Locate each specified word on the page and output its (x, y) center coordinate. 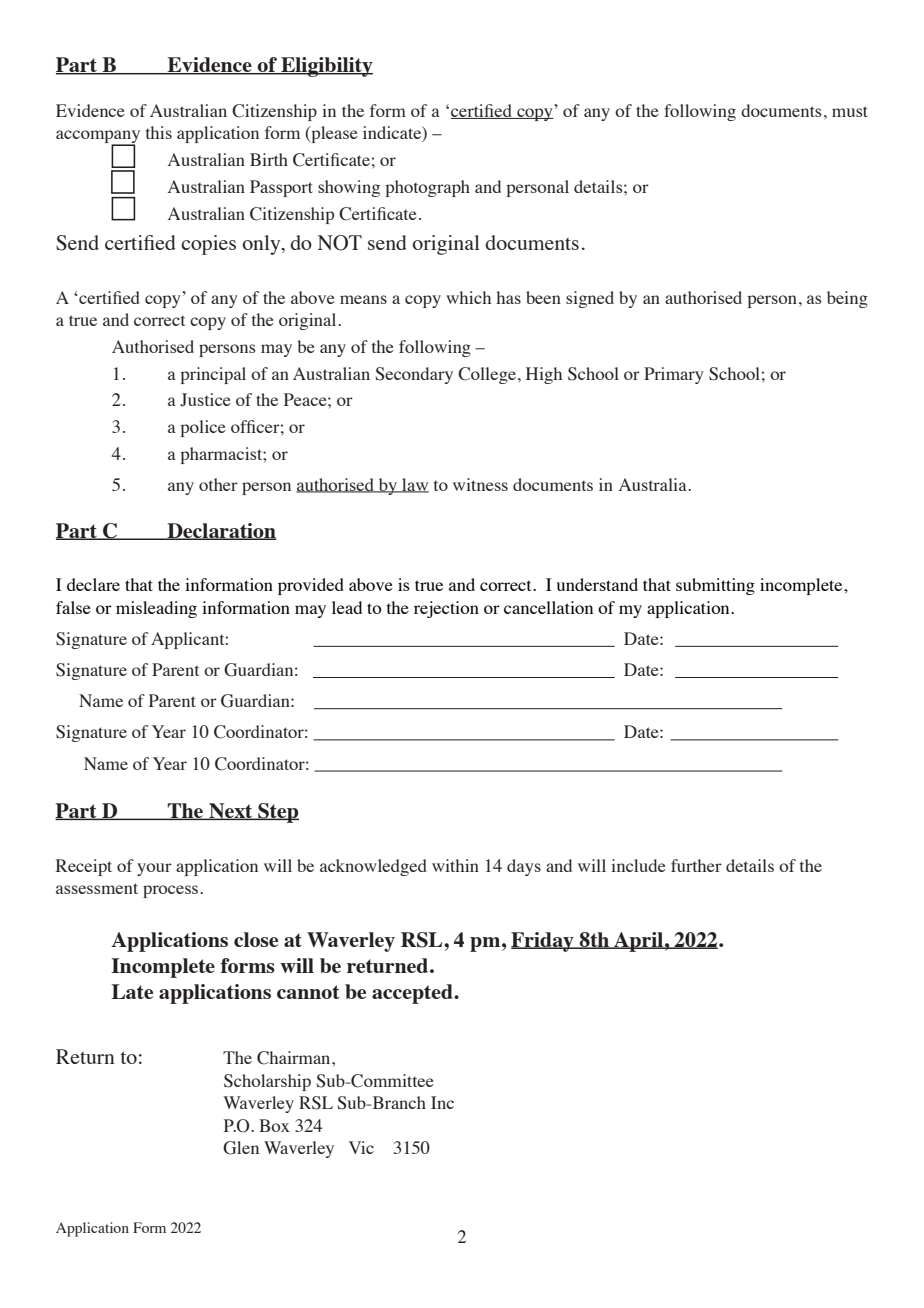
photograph (427, 188)
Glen (241, 1148)
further (696, 865)
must (850, 111)
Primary (674, 375)
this (159, 132)
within (455, 865)
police (203, 428)
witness (480, 484)
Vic (361, 1147)
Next (231, 811)
